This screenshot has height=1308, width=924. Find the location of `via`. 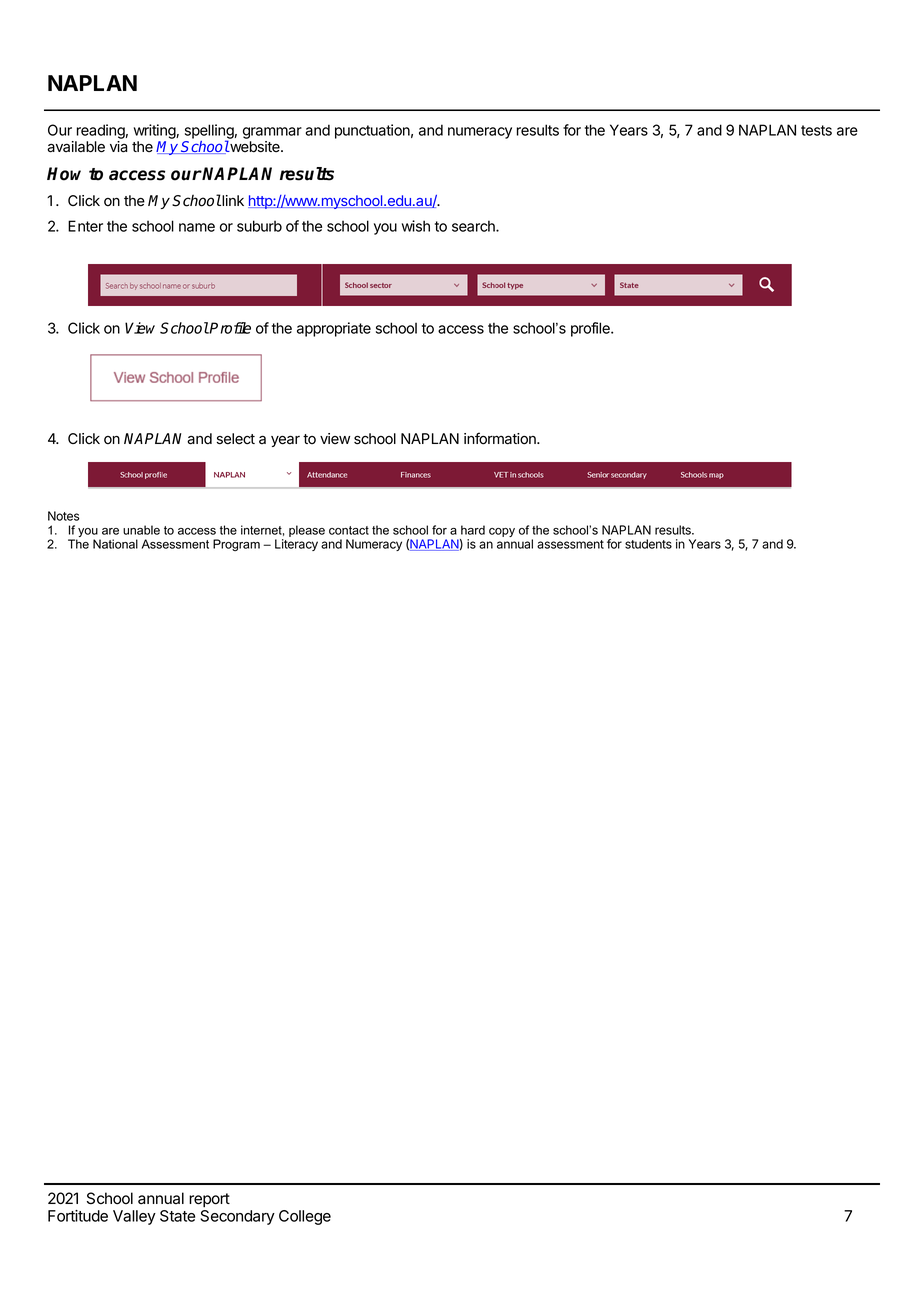

via is located at coordinates (118, 147).
